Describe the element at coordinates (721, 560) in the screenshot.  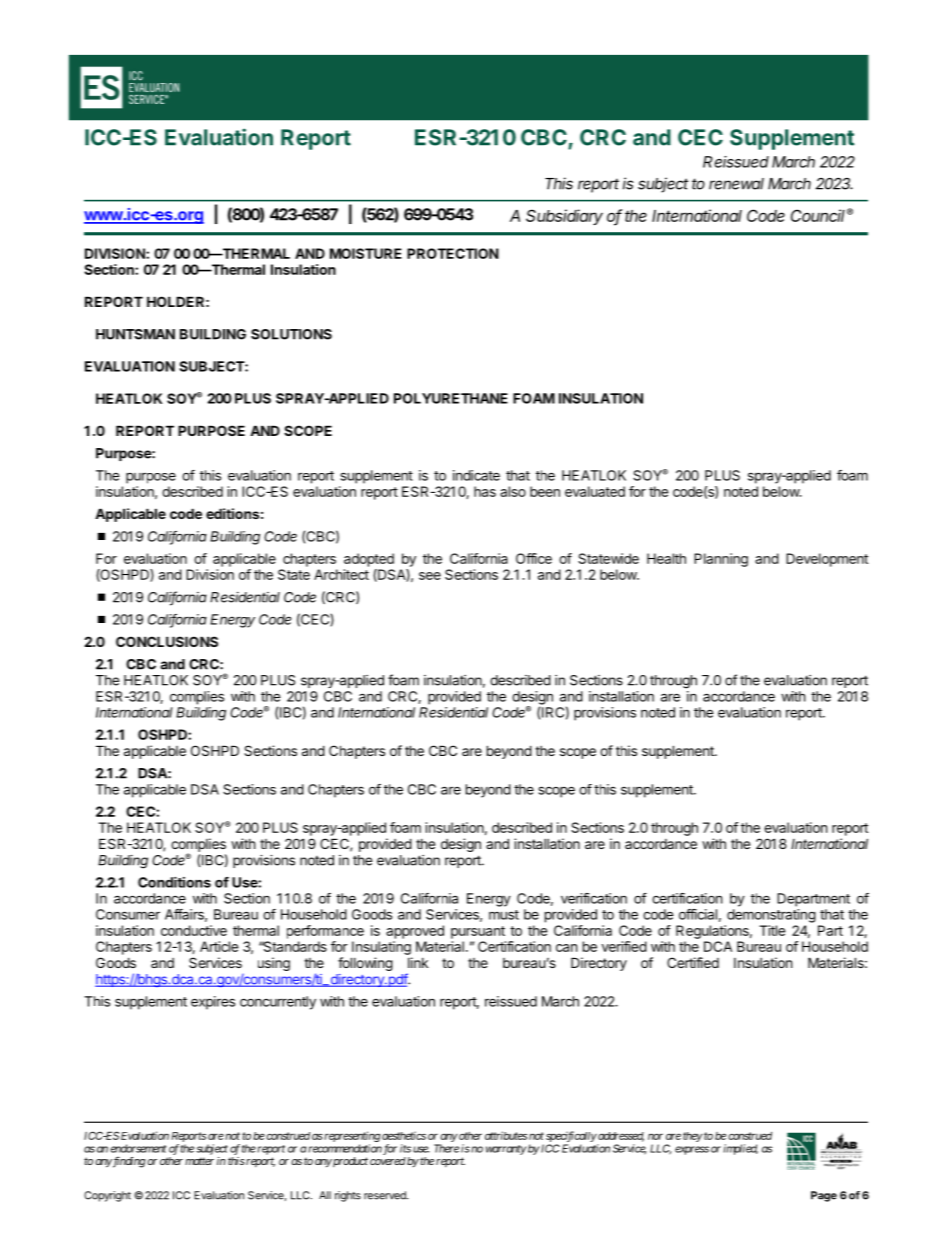
I see `Planning` at that location.
